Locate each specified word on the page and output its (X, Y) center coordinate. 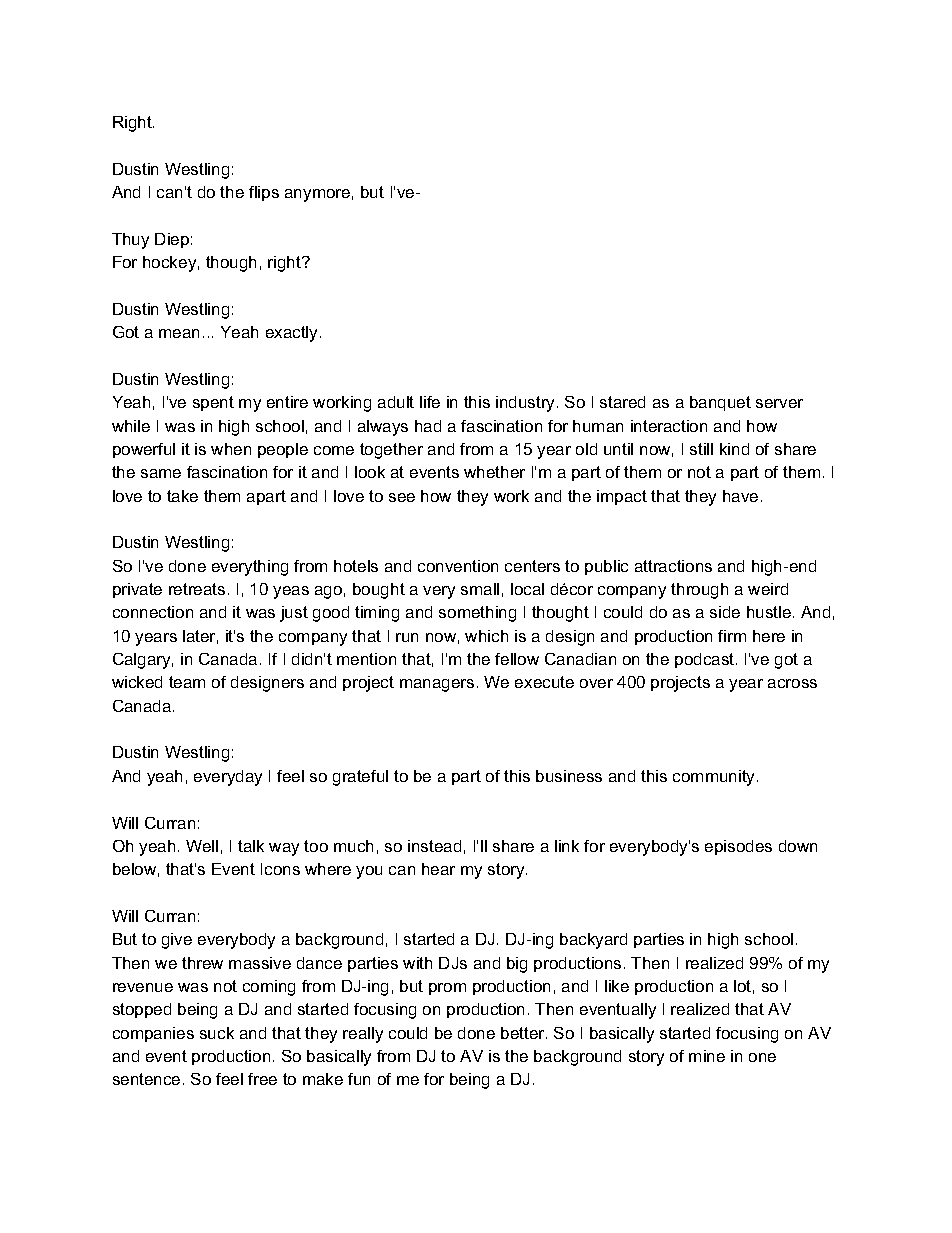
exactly (293, 334)
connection (153, 612)
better (524, 1033)
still (701, 449)
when (231, 449)
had (428, 426)
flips (264, 193)
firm (732, 636)
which (486, 636)
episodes (738, 847)
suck (217, 1033)
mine (707, 1056)
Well (202, 846)
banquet (720, 403)
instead (434, 846)
